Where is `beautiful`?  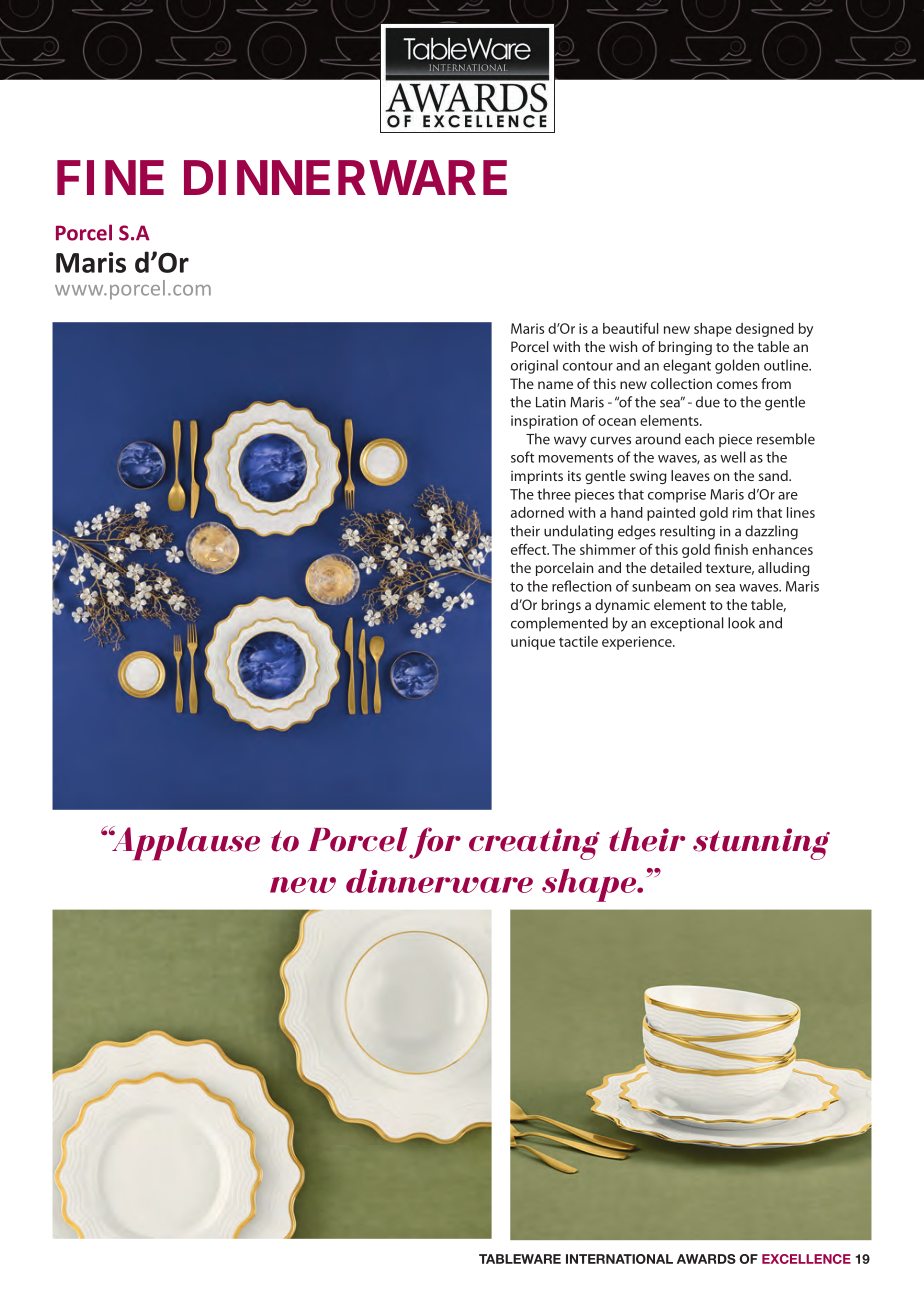
beautiful is located at coordinates (630, 328).
